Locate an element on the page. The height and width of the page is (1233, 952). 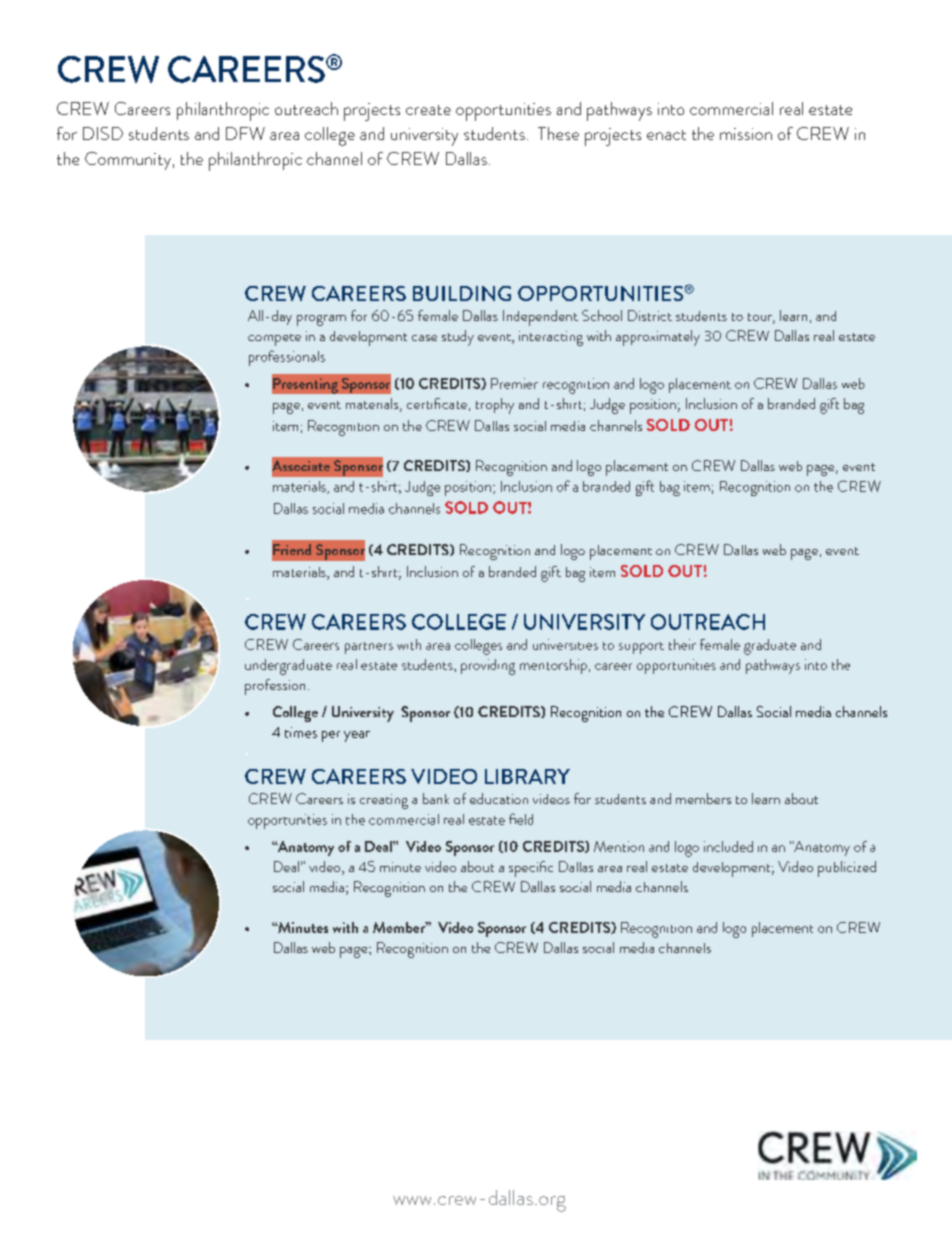
enact is located at coordinates (666, 135).
